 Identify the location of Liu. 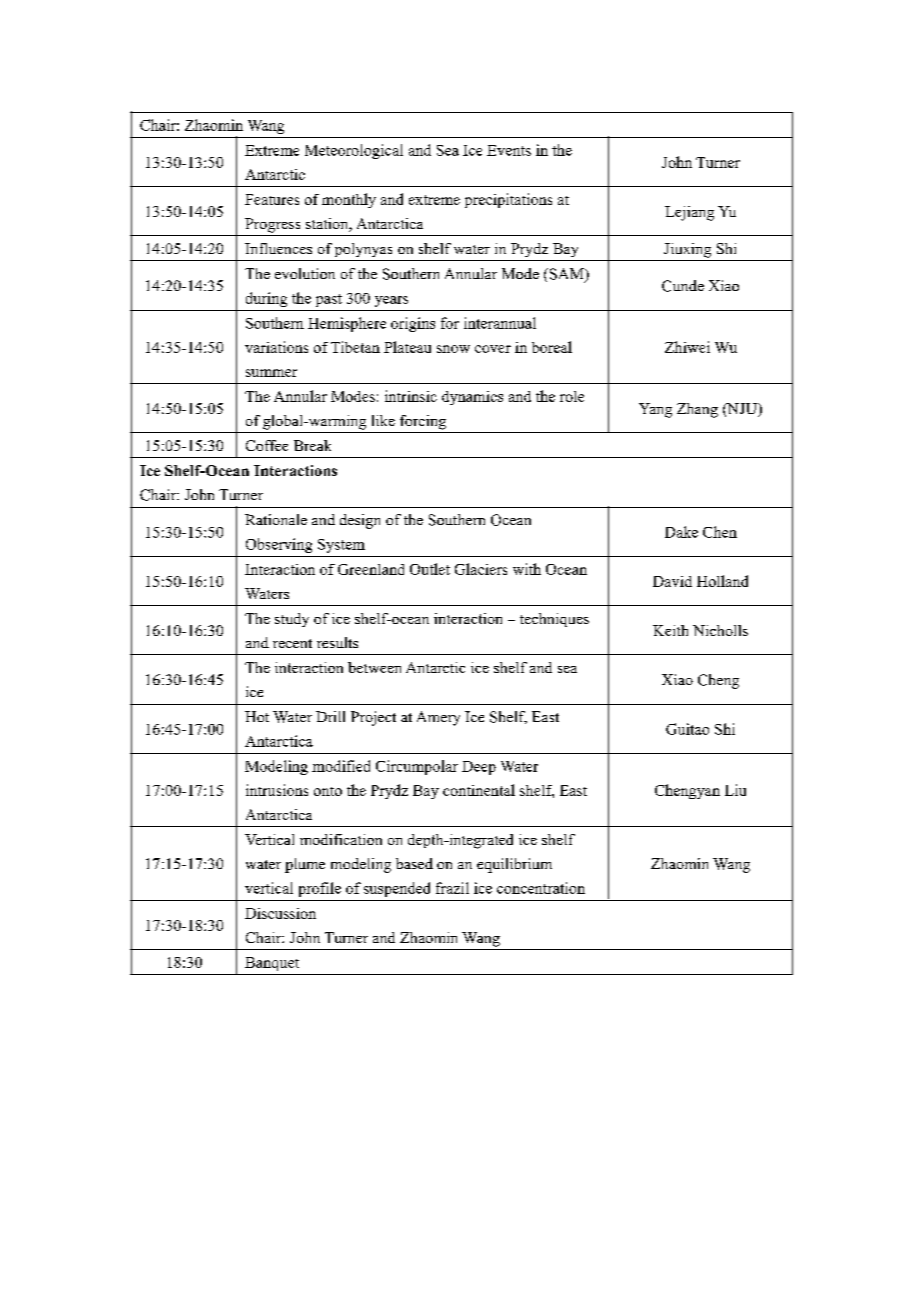
(735, 790).
